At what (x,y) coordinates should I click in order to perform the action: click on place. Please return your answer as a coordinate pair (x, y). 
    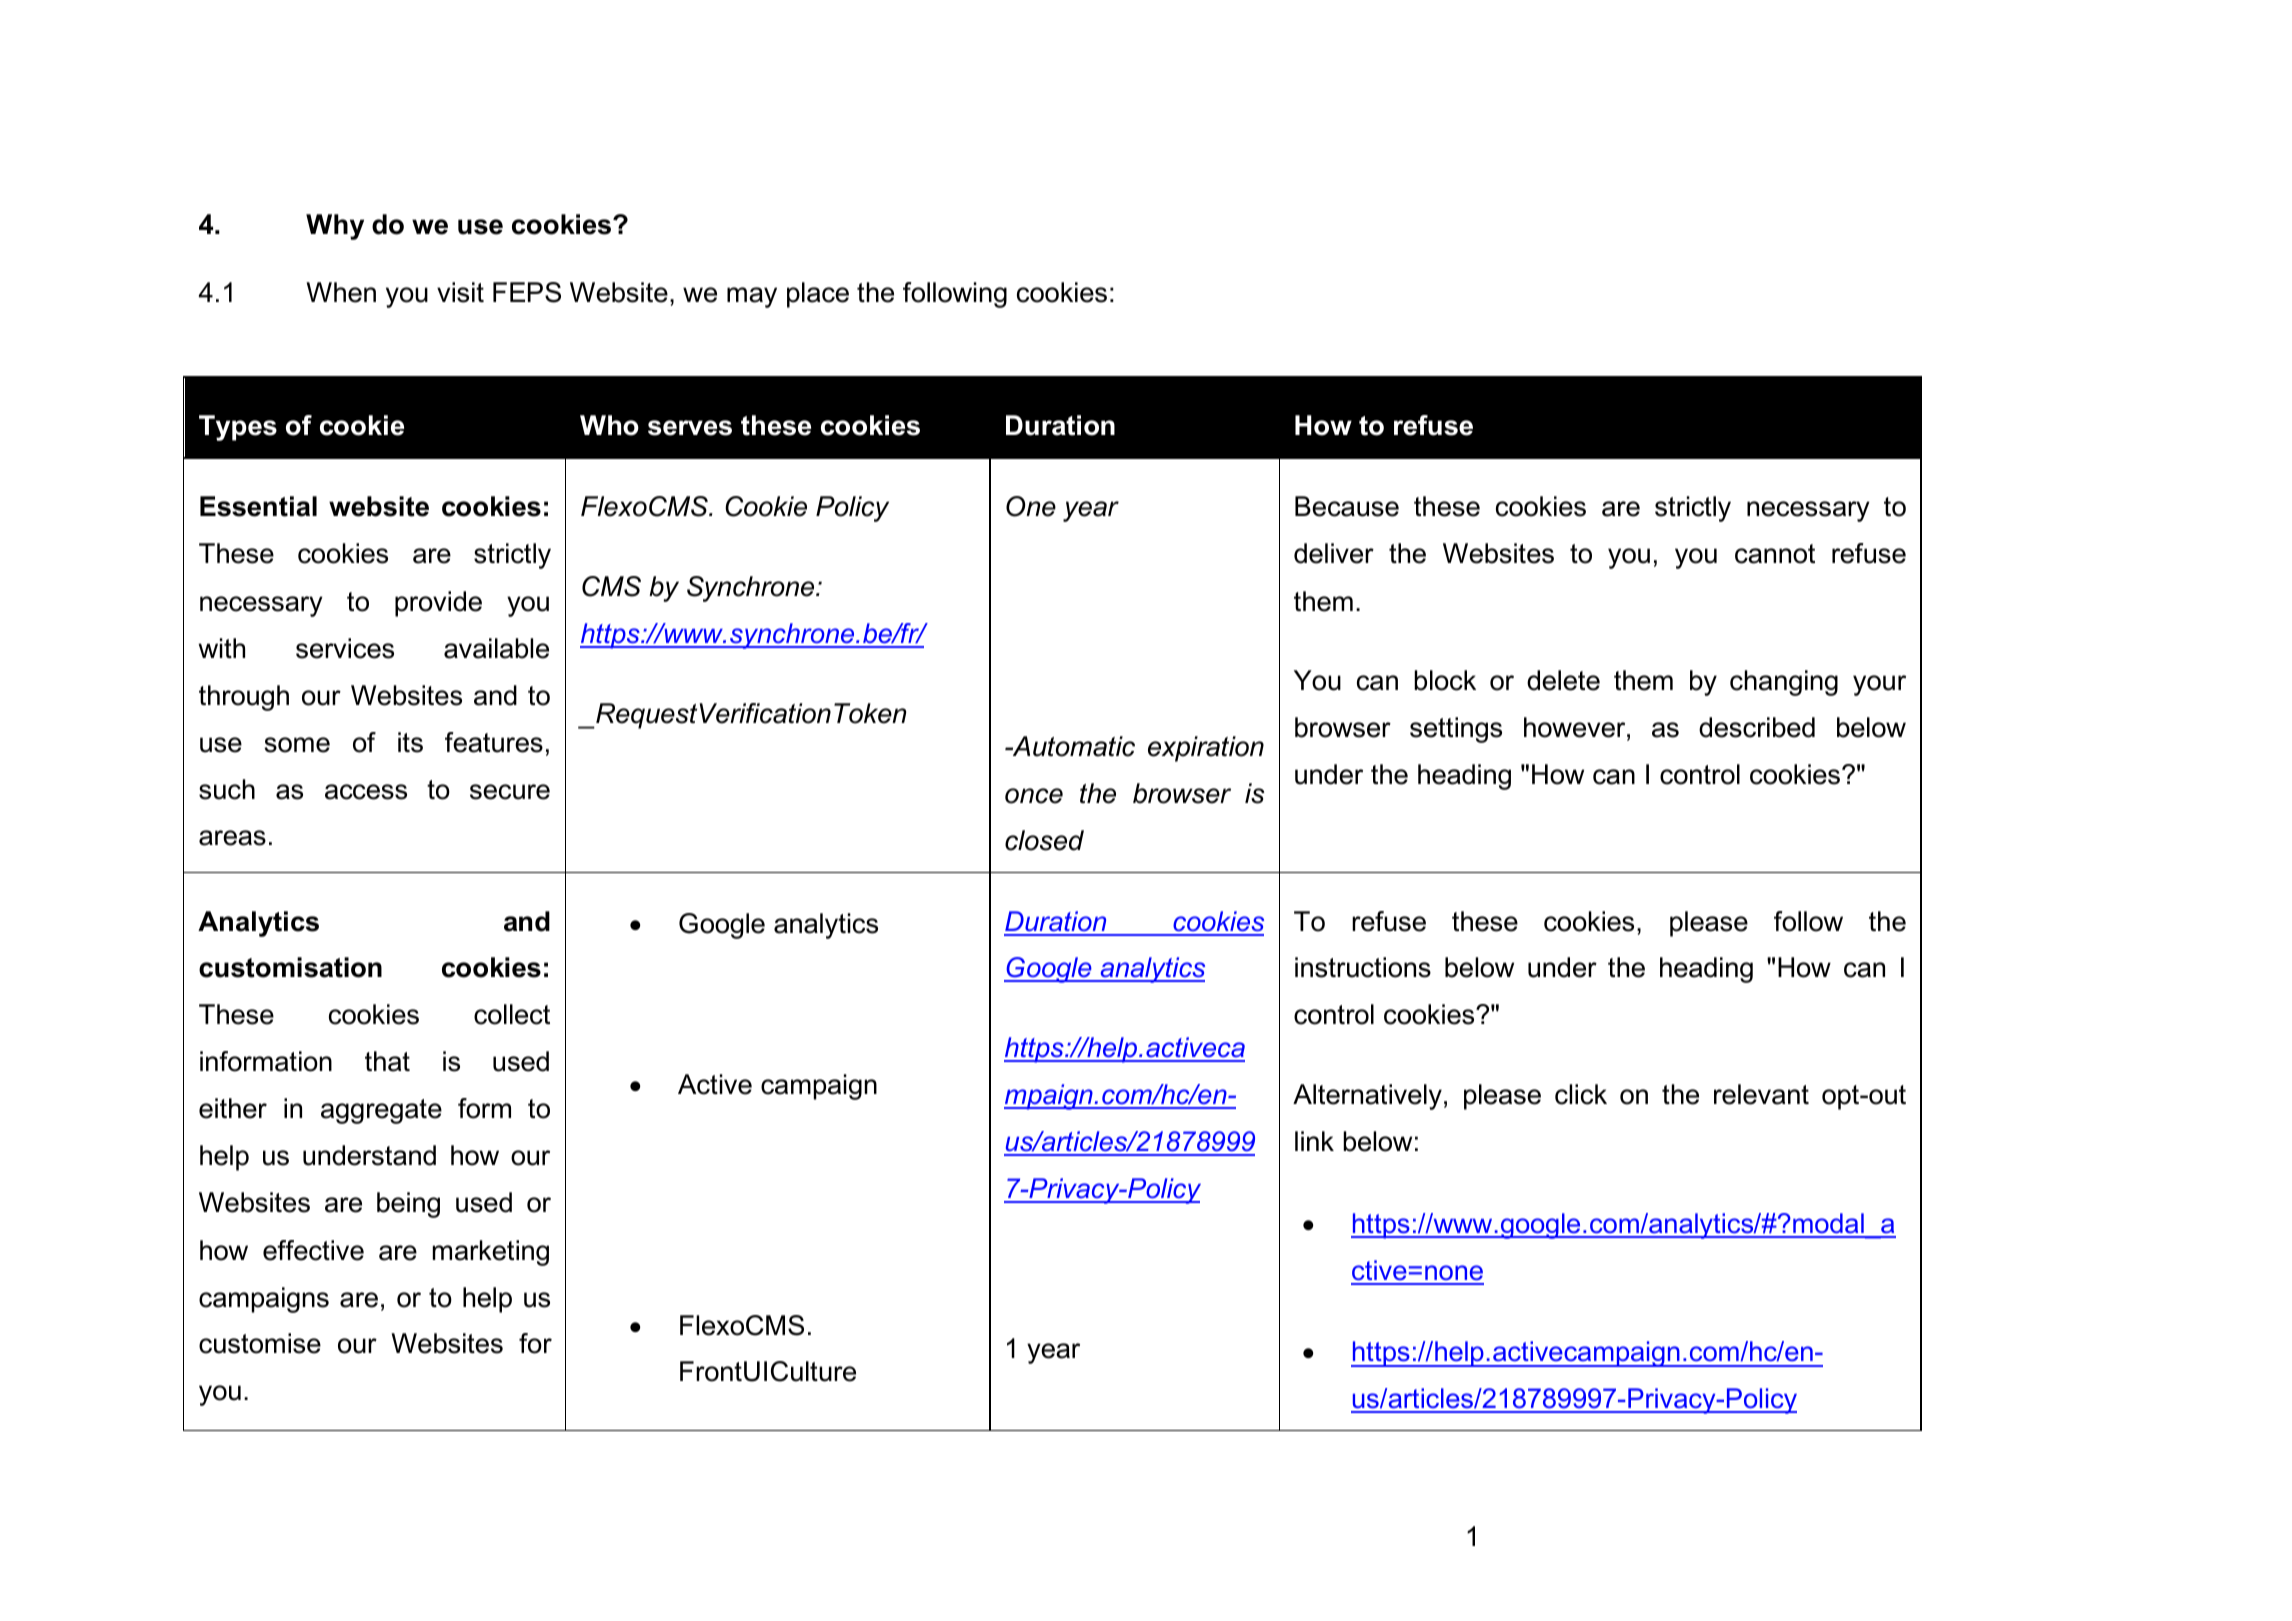
    Looking at the image, I should click on (818, 295).
